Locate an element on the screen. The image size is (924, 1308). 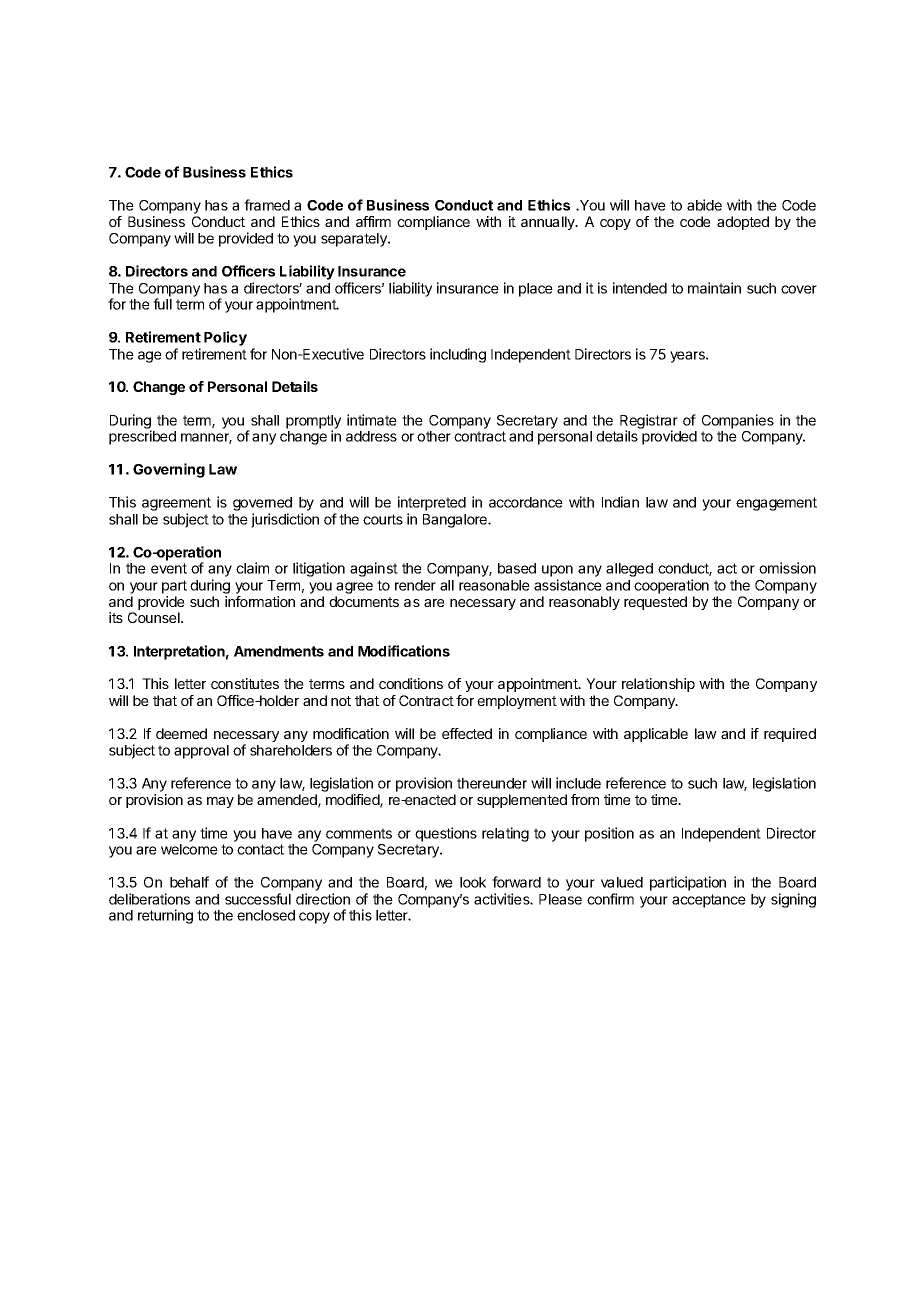
approval is located at coordinates (201, 752).
